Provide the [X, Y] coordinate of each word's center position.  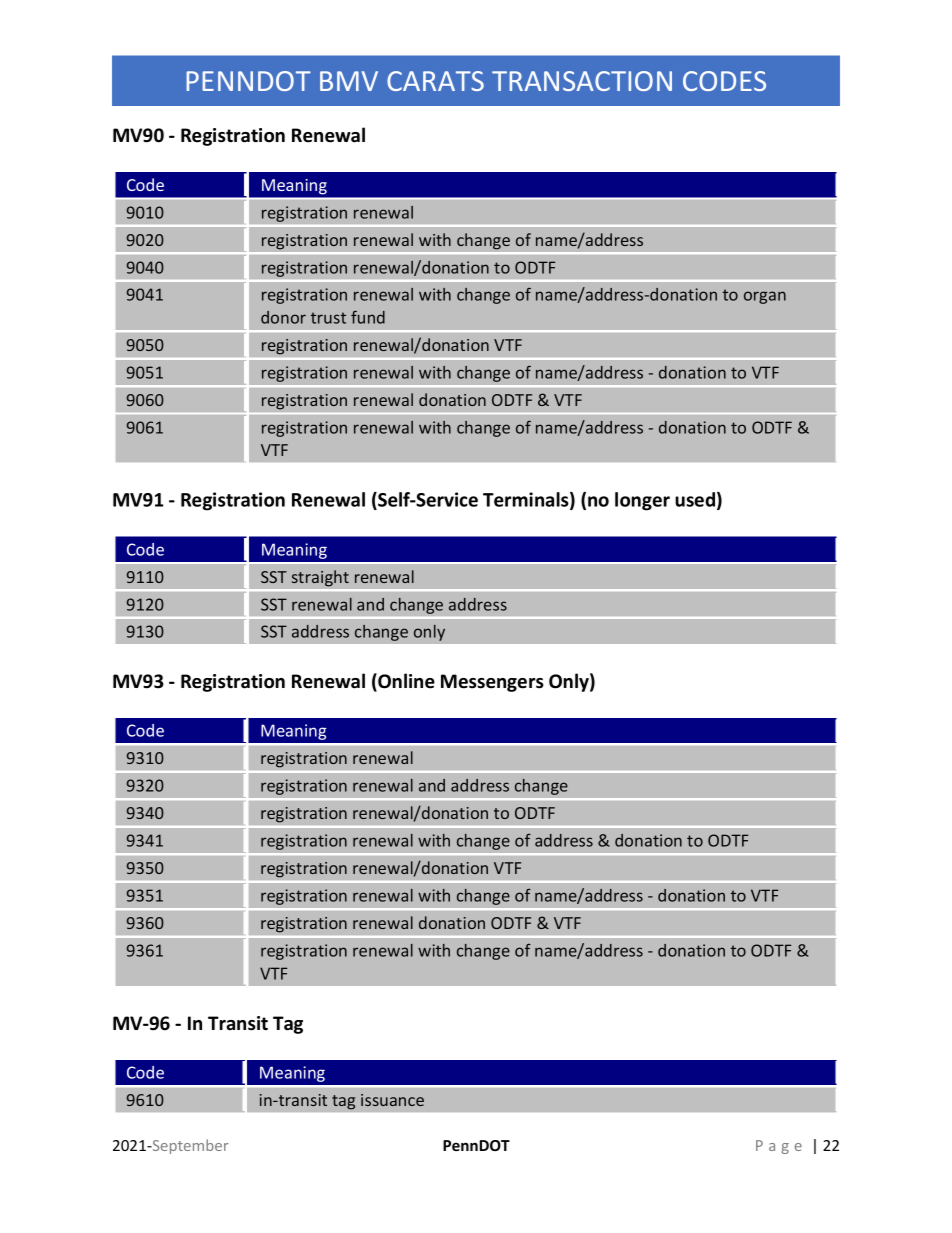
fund [368, 317]
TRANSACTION [582, 81]
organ [765, 297]
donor [283, 317]
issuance [392, 1100]
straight [320, 578]
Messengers [492, 683]
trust [328, 318]
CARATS [435, 81]
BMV [349, 81]
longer [642, 501]
